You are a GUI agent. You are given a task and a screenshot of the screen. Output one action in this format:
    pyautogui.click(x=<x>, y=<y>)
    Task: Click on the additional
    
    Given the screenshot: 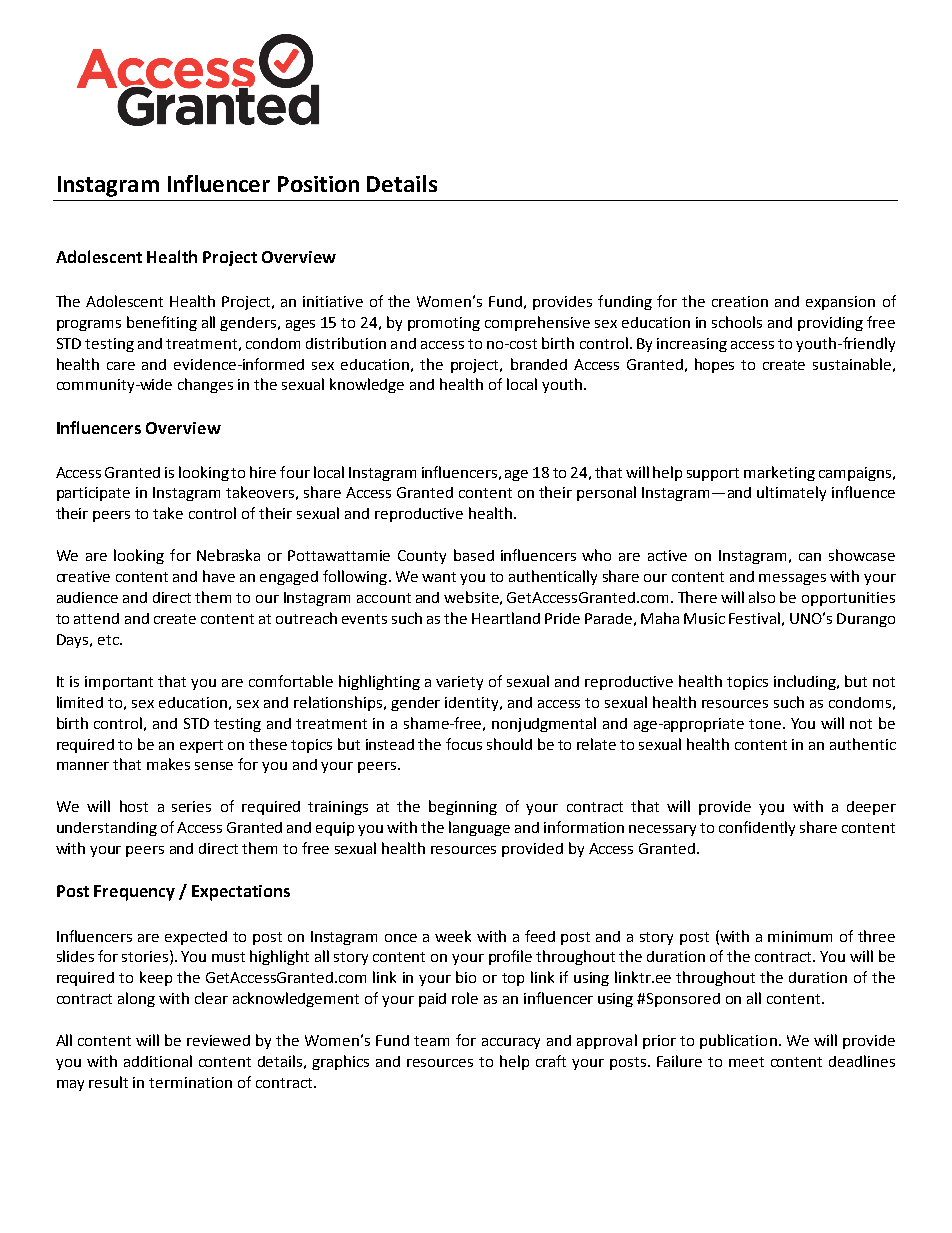 What is the action you would take?
    pyautogui.click(x=158, y=1061)
